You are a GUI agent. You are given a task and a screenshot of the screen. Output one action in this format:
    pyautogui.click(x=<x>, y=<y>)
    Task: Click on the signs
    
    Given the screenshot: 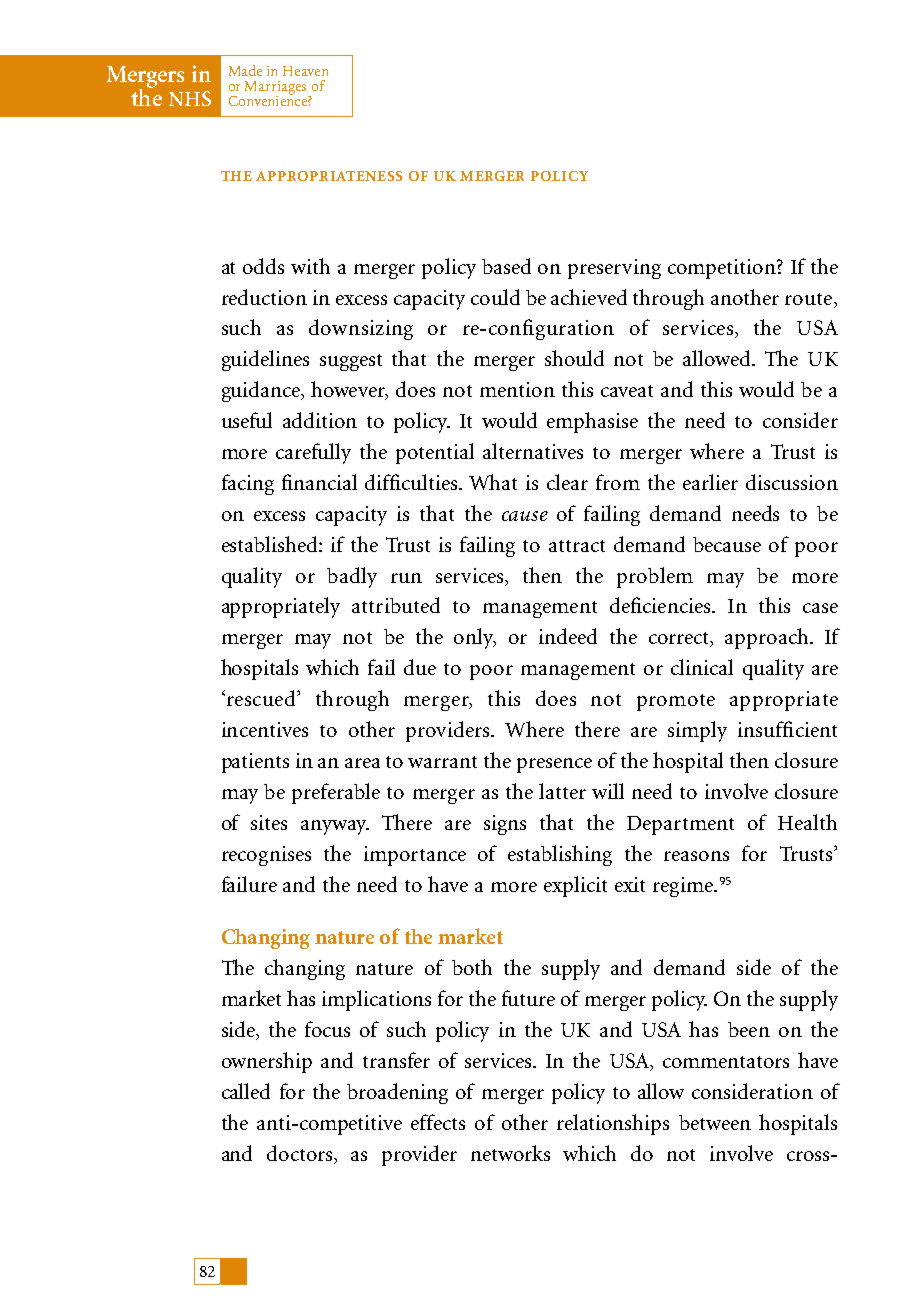 What is the action you would take?
    pyautogui.click(x=505, y=825)
